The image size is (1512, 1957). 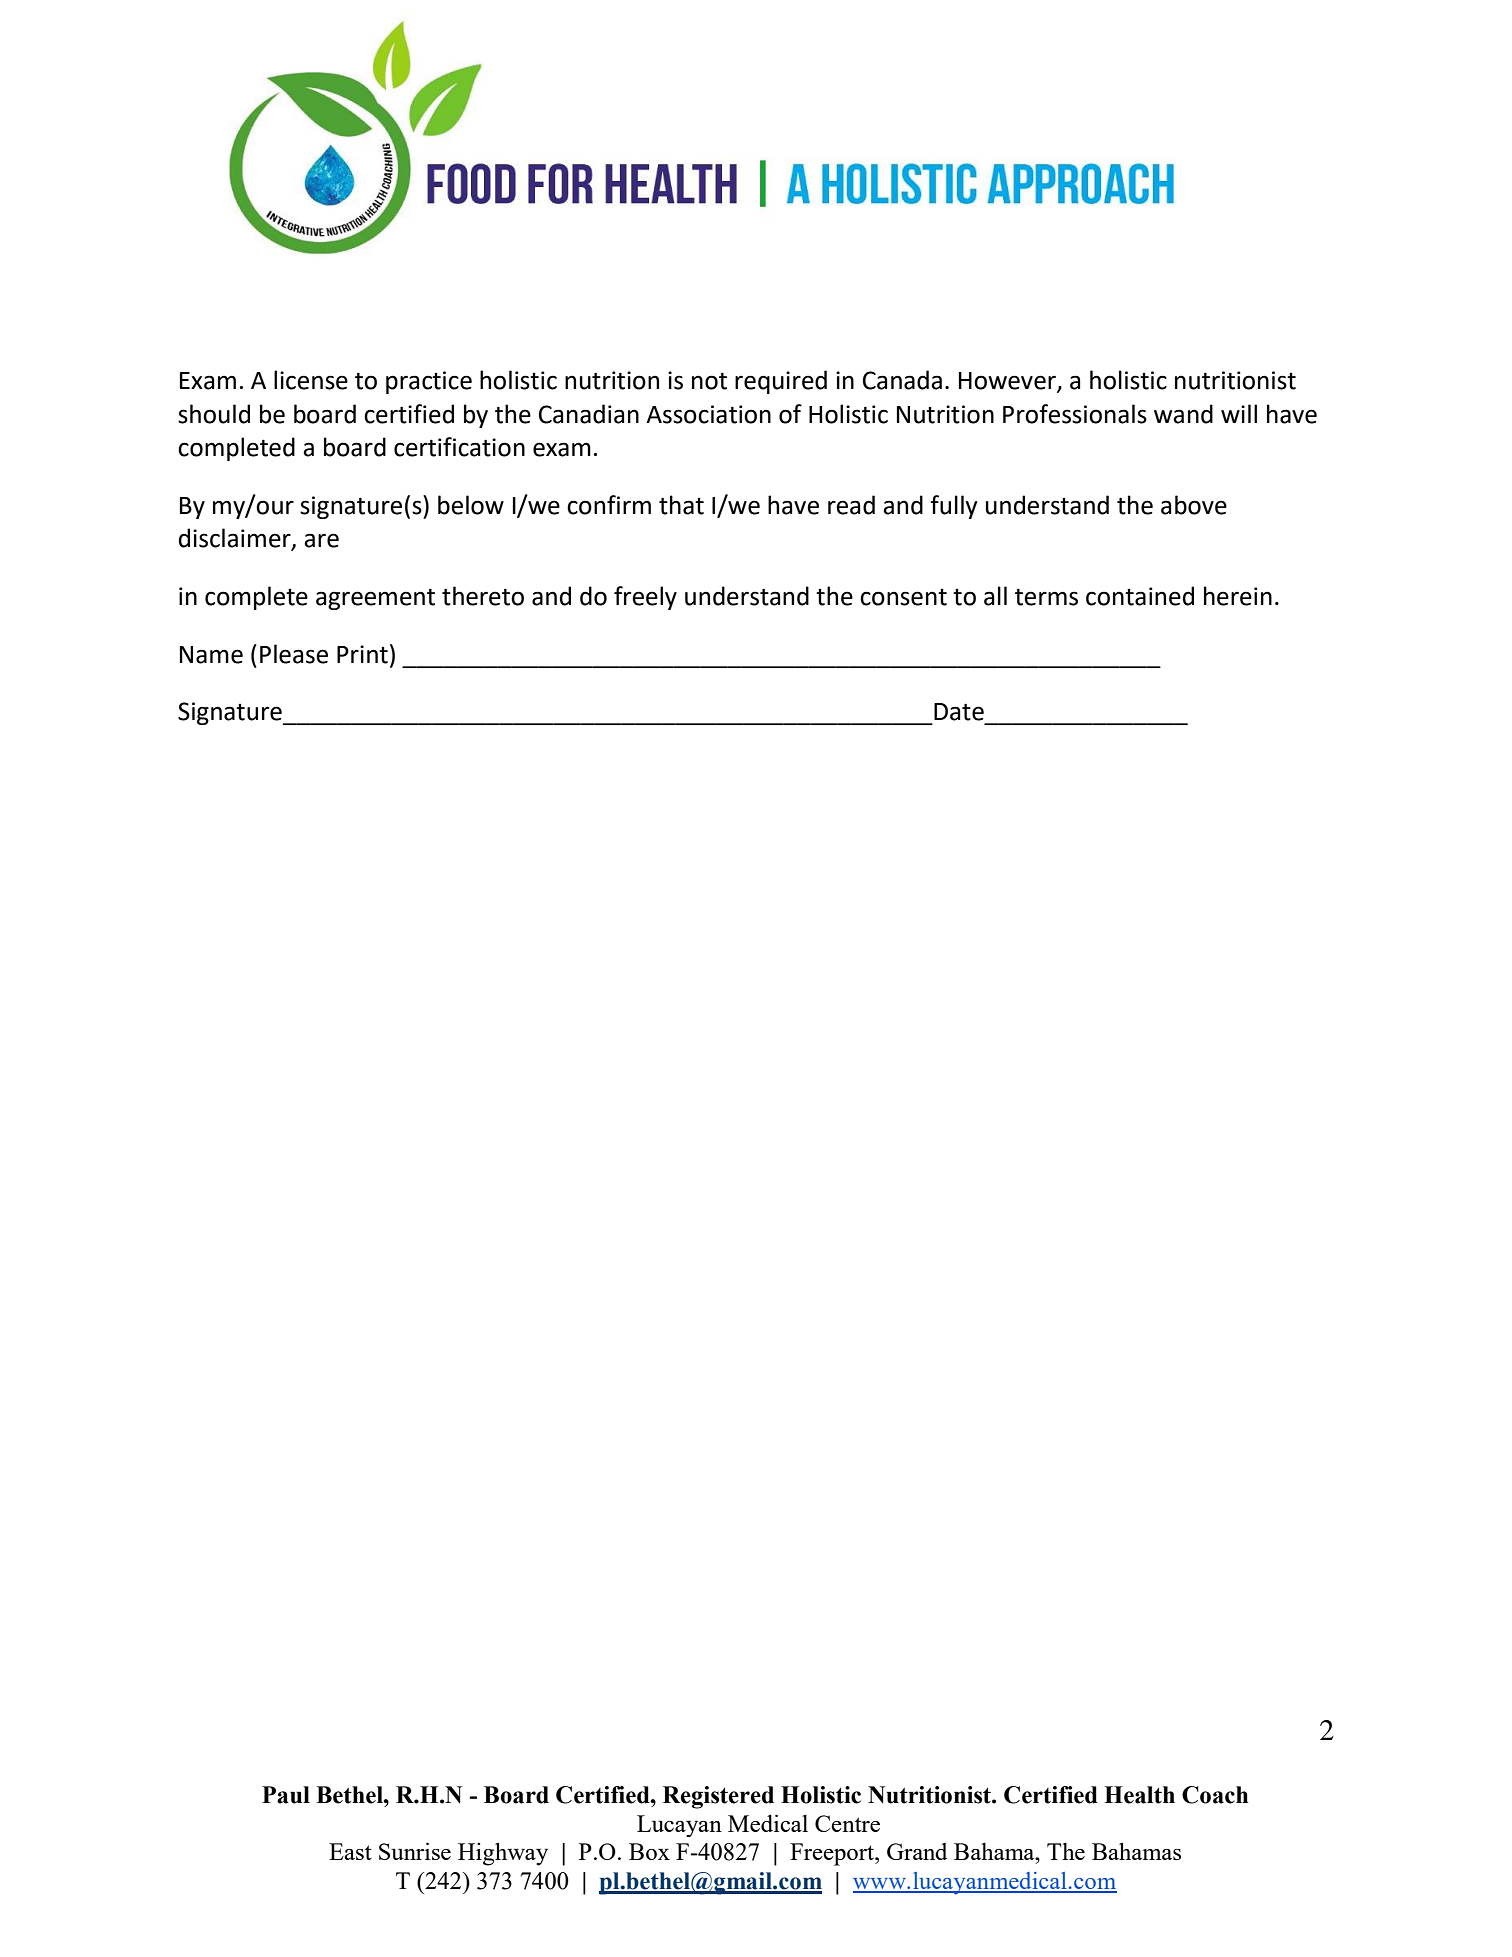 I want to click on Sunrise, so click(x=415, y=1851).
